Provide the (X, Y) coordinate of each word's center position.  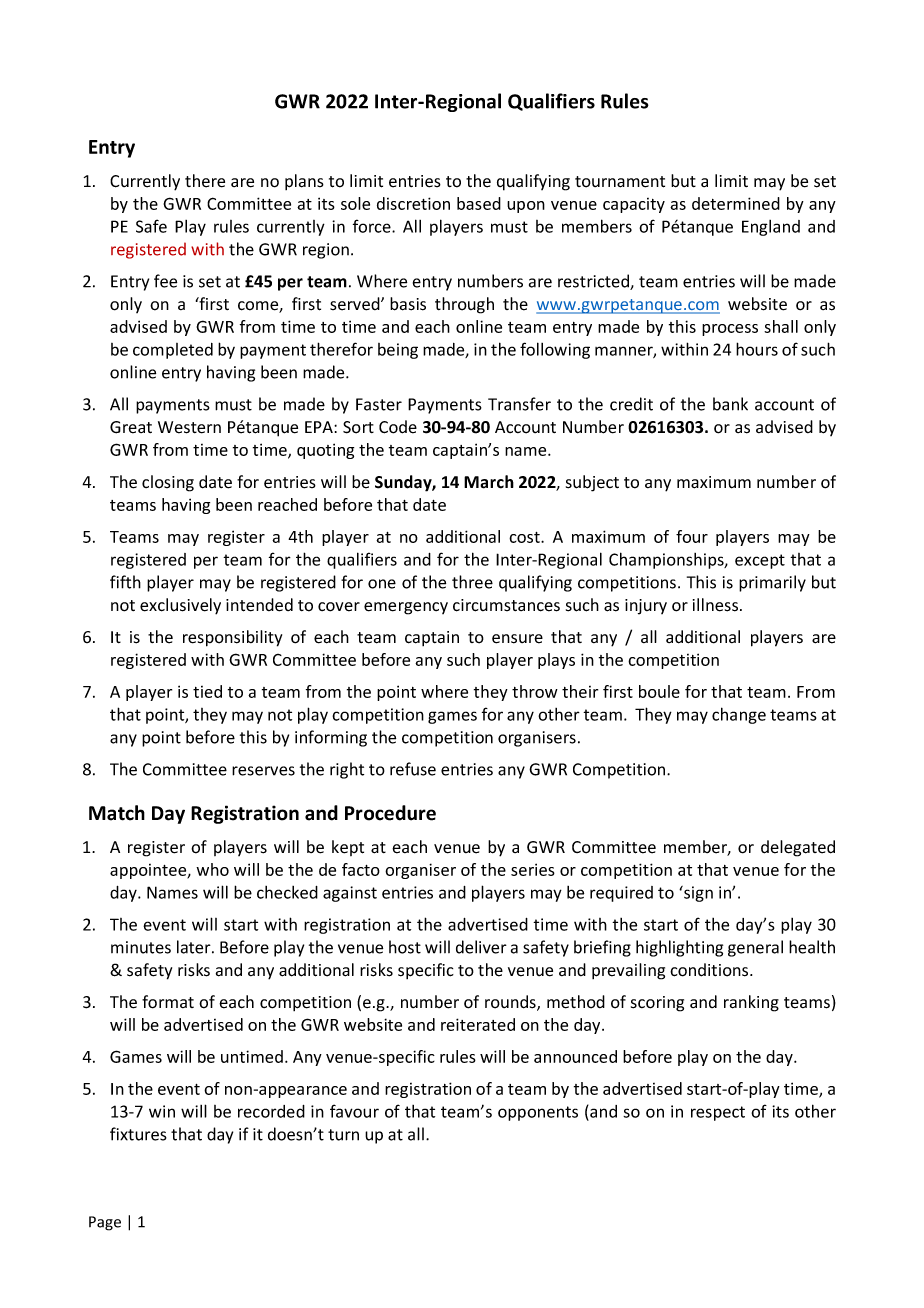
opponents (538, 1113)
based (479, 203)
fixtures (138, 1134)
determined (736, 203)
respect (718, 1113)
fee (165, 281)
